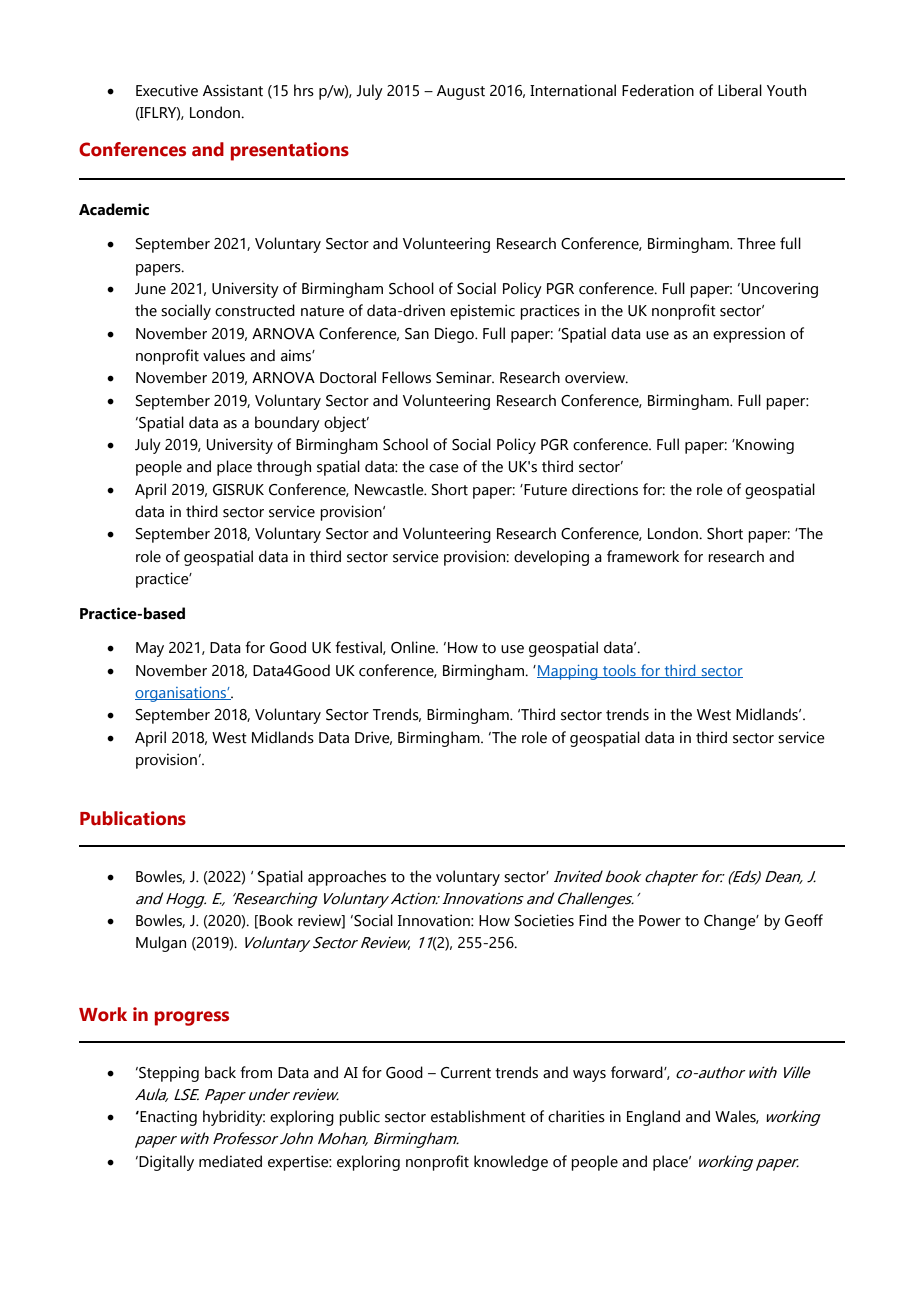 The width and height of the image is (924, 1308). What do you see at coordinates (284, 468) in the image?
I see `through` at bounding box center [284, 468].
